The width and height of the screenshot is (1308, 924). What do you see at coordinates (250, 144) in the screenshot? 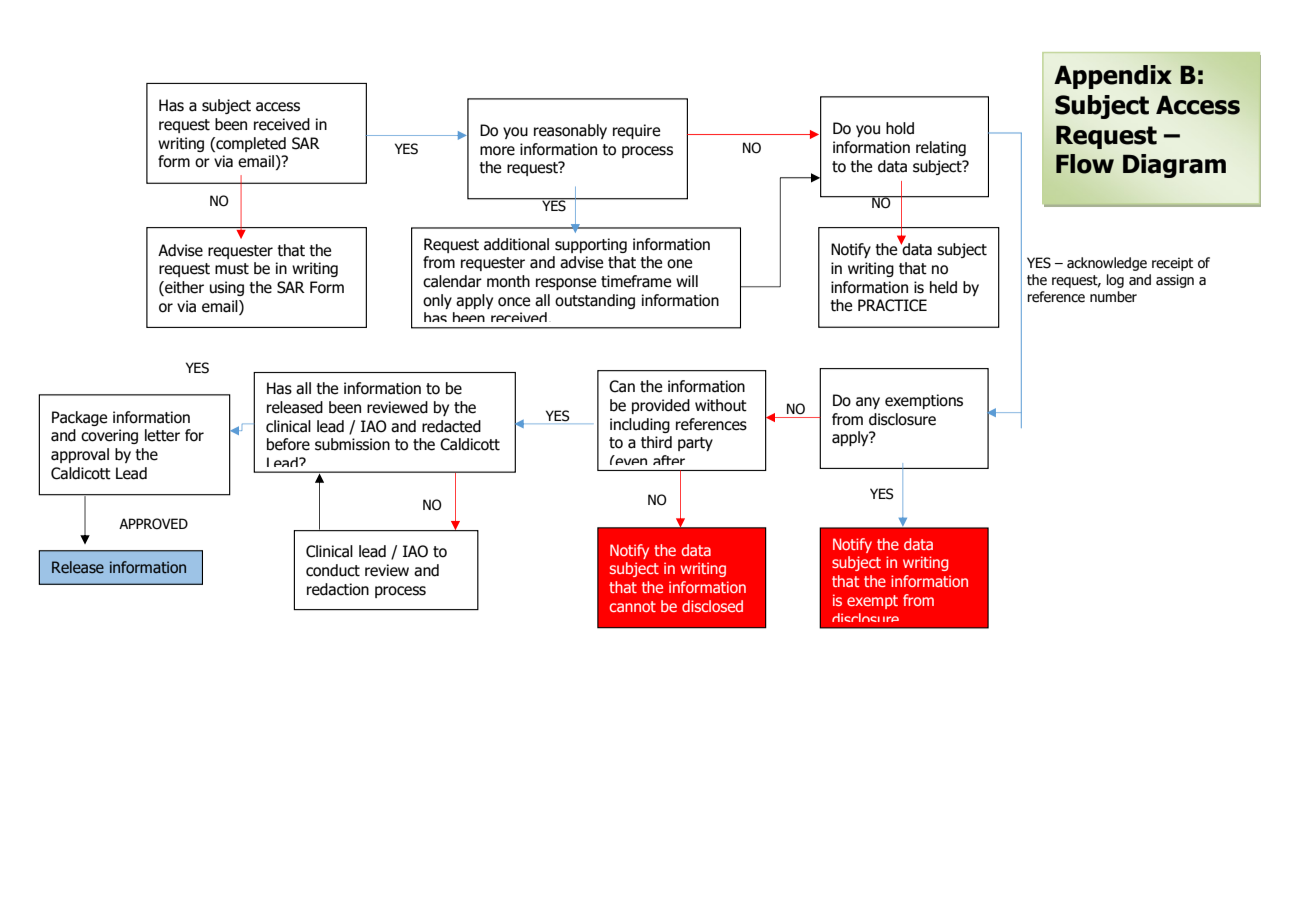
I see `completed` at bounding box center [250, 144].
